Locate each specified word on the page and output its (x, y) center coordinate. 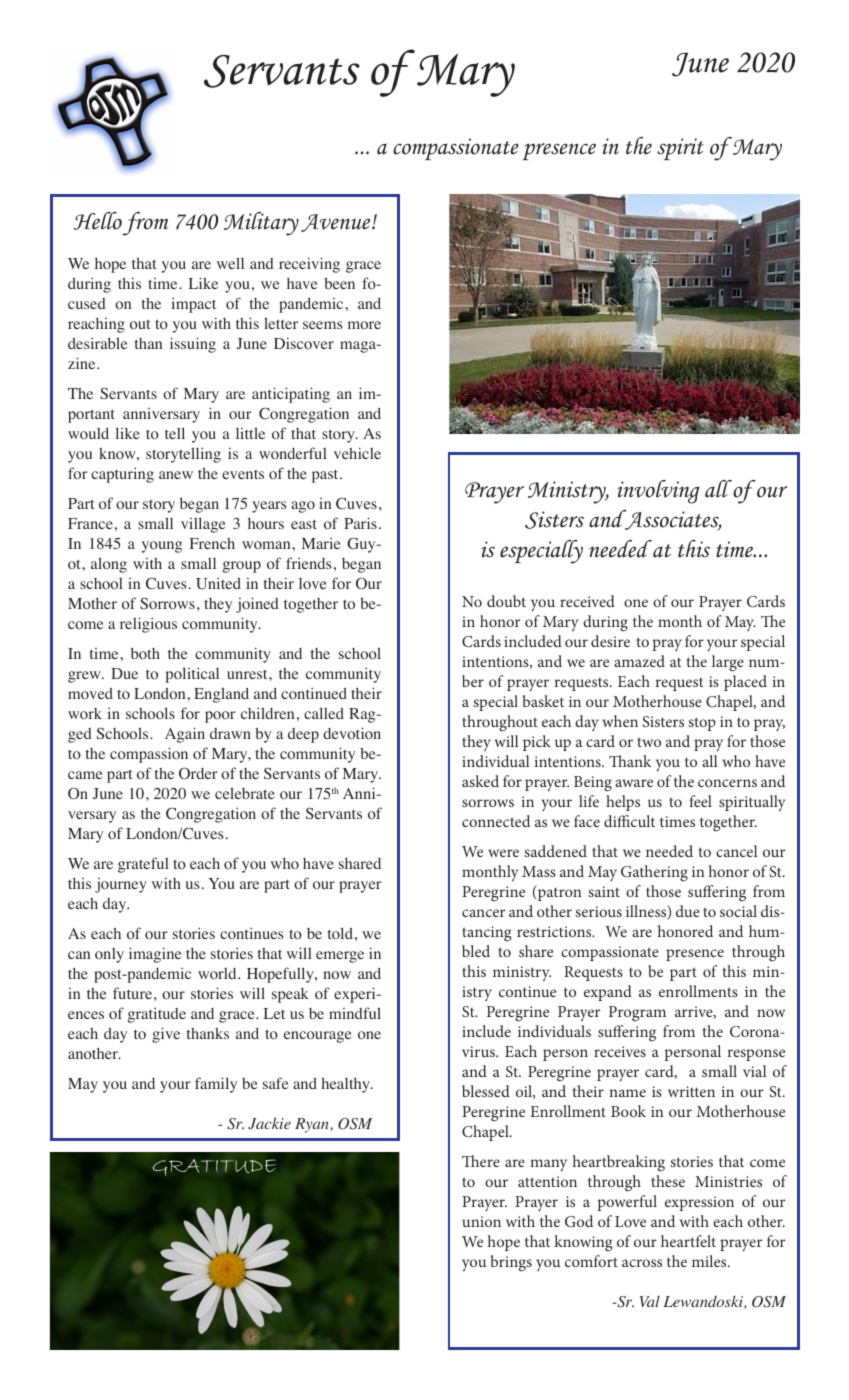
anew (176, 475)
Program (637, 1014)
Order (198, 773)
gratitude (157, 1015)
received (587, 601)
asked (480, 781)
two (649, 742)
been (339, 283)
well (230, 263)
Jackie (269, 1123)
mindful (355, 1013)
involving (658, 492)
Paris (360, 523)
